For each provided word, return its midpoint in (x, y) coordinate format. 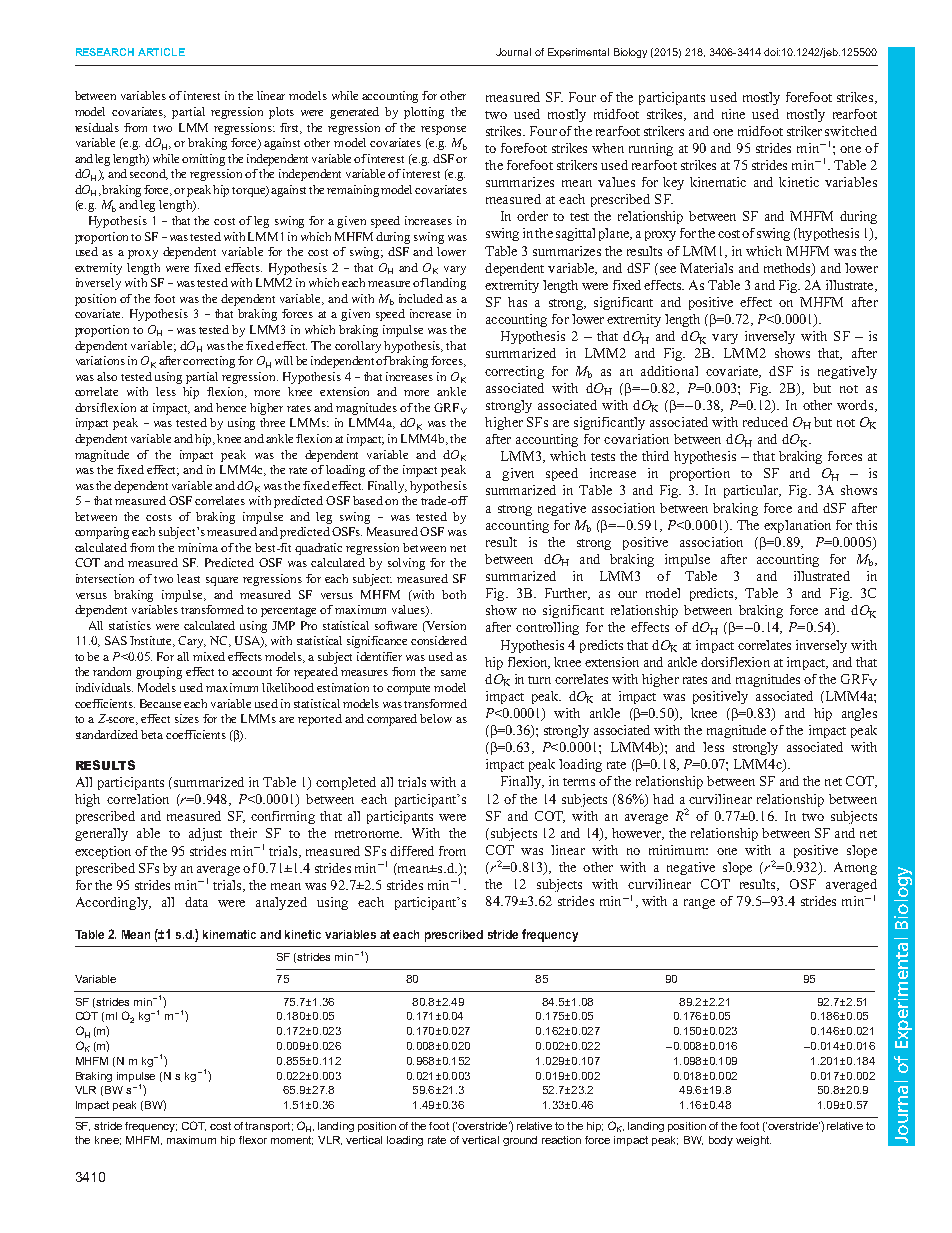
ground (520, 1141)
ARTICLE (161, 52)
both (454, 594)
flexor (253, 1140)
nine (733, 114)
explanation (797, 526)
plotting (424, 113)
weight (753, 1141)
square (222, 581)
